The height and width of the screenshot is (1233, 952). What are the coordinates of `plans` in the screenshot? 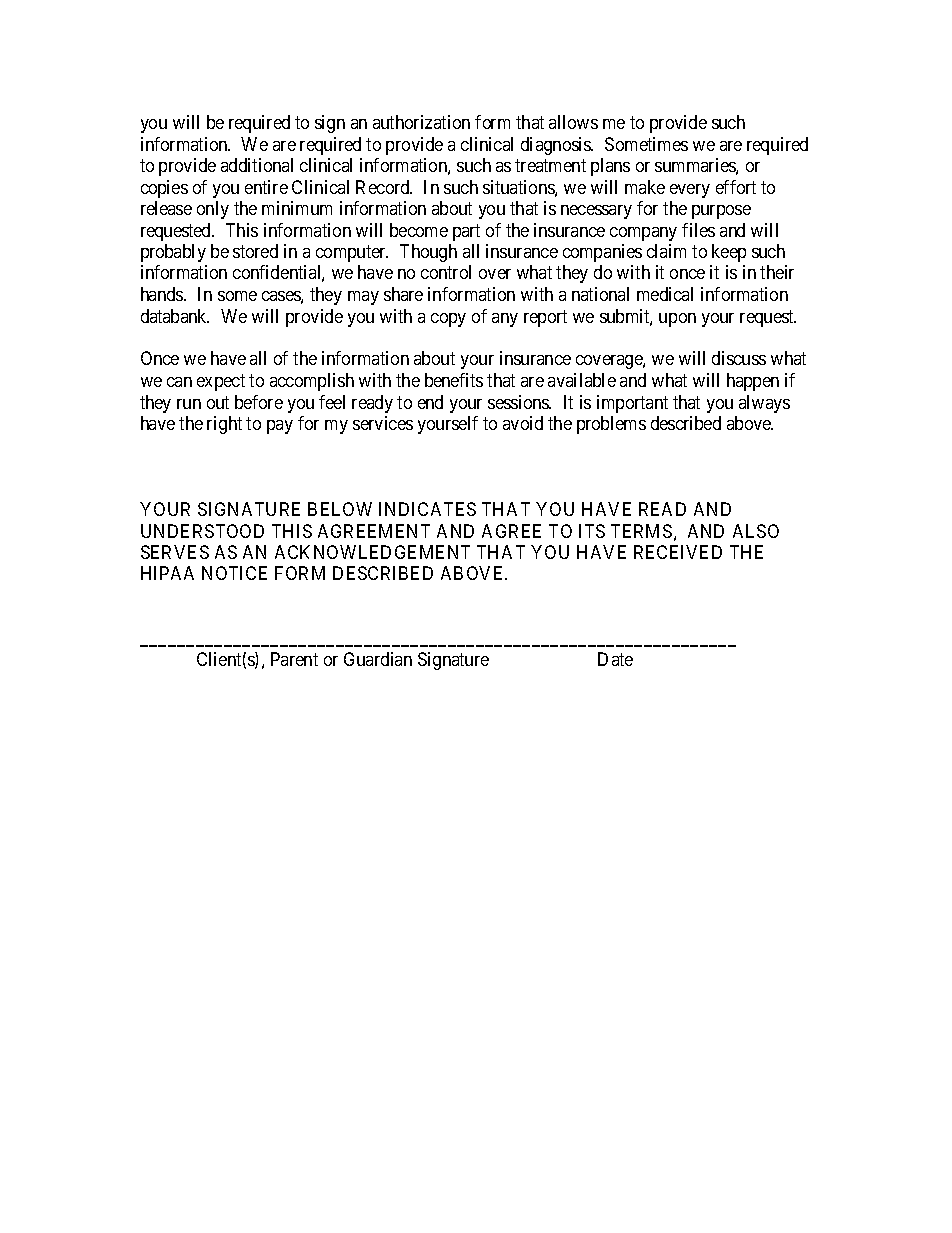 It's located at (610, 167).
